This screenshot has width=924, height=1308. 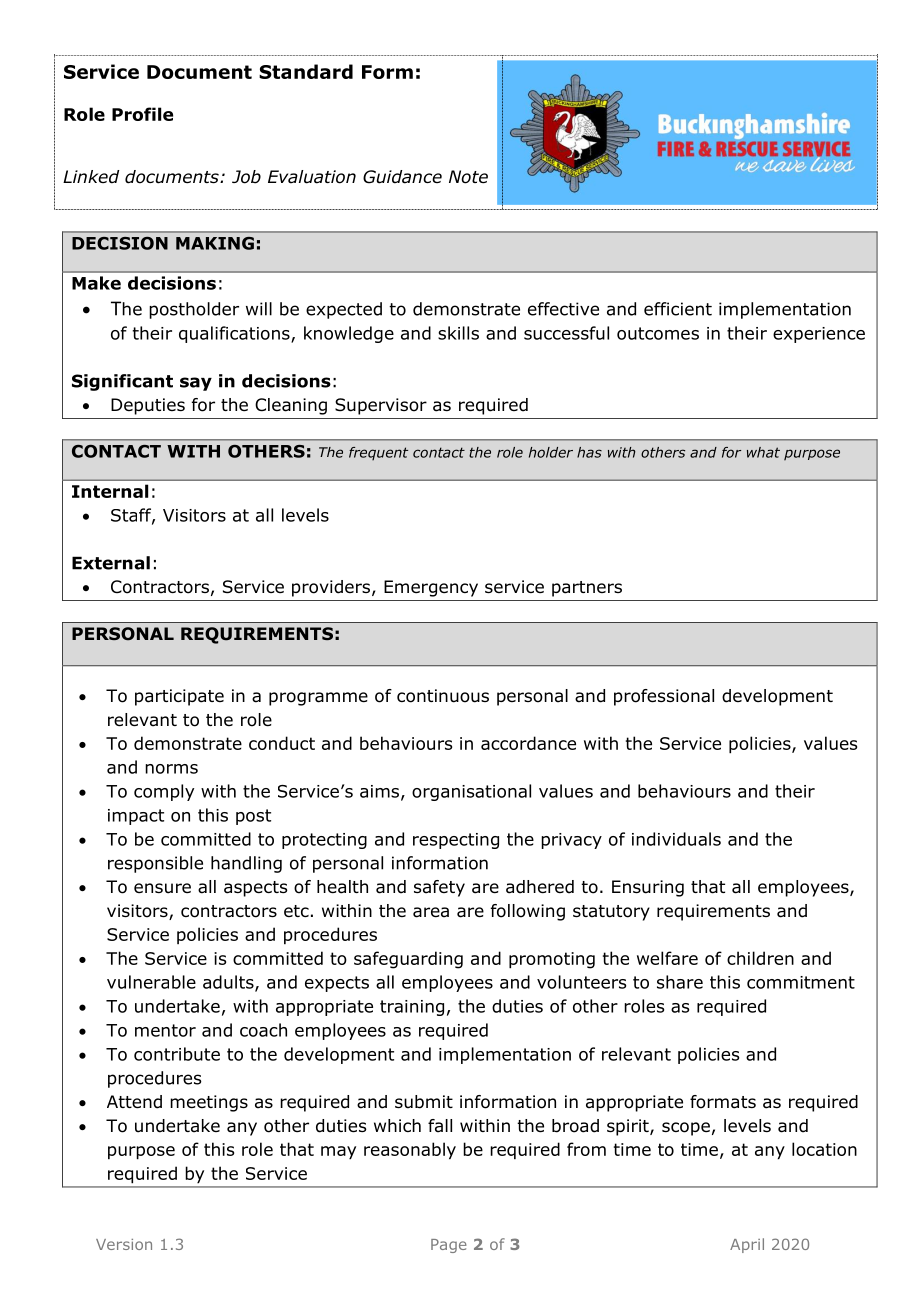 What do you see at coordinates (196, 384) in the screenshot?
I see `say` at bounding box center [196, 384].
